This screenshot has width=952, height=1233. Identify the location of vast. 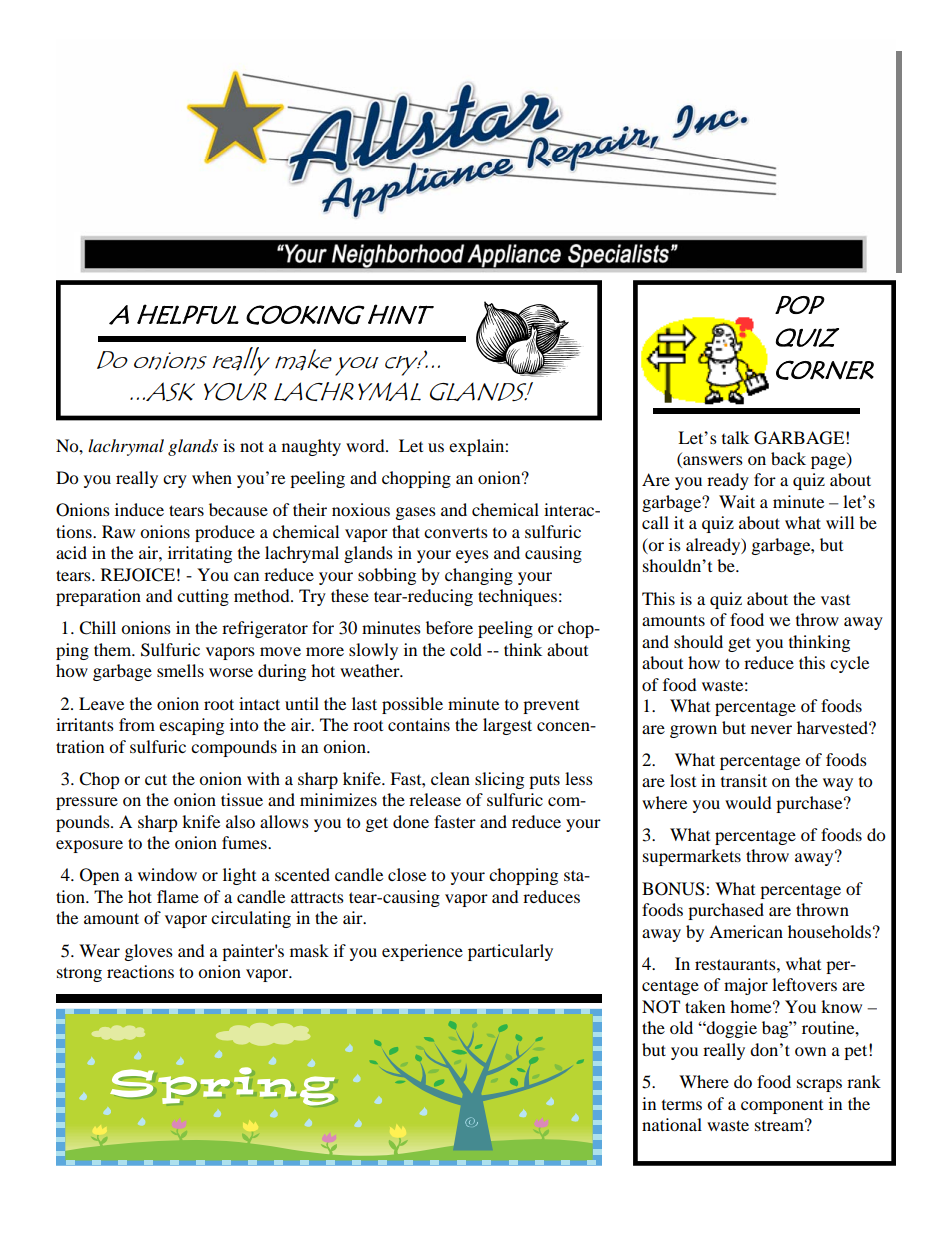
(835, 600).
